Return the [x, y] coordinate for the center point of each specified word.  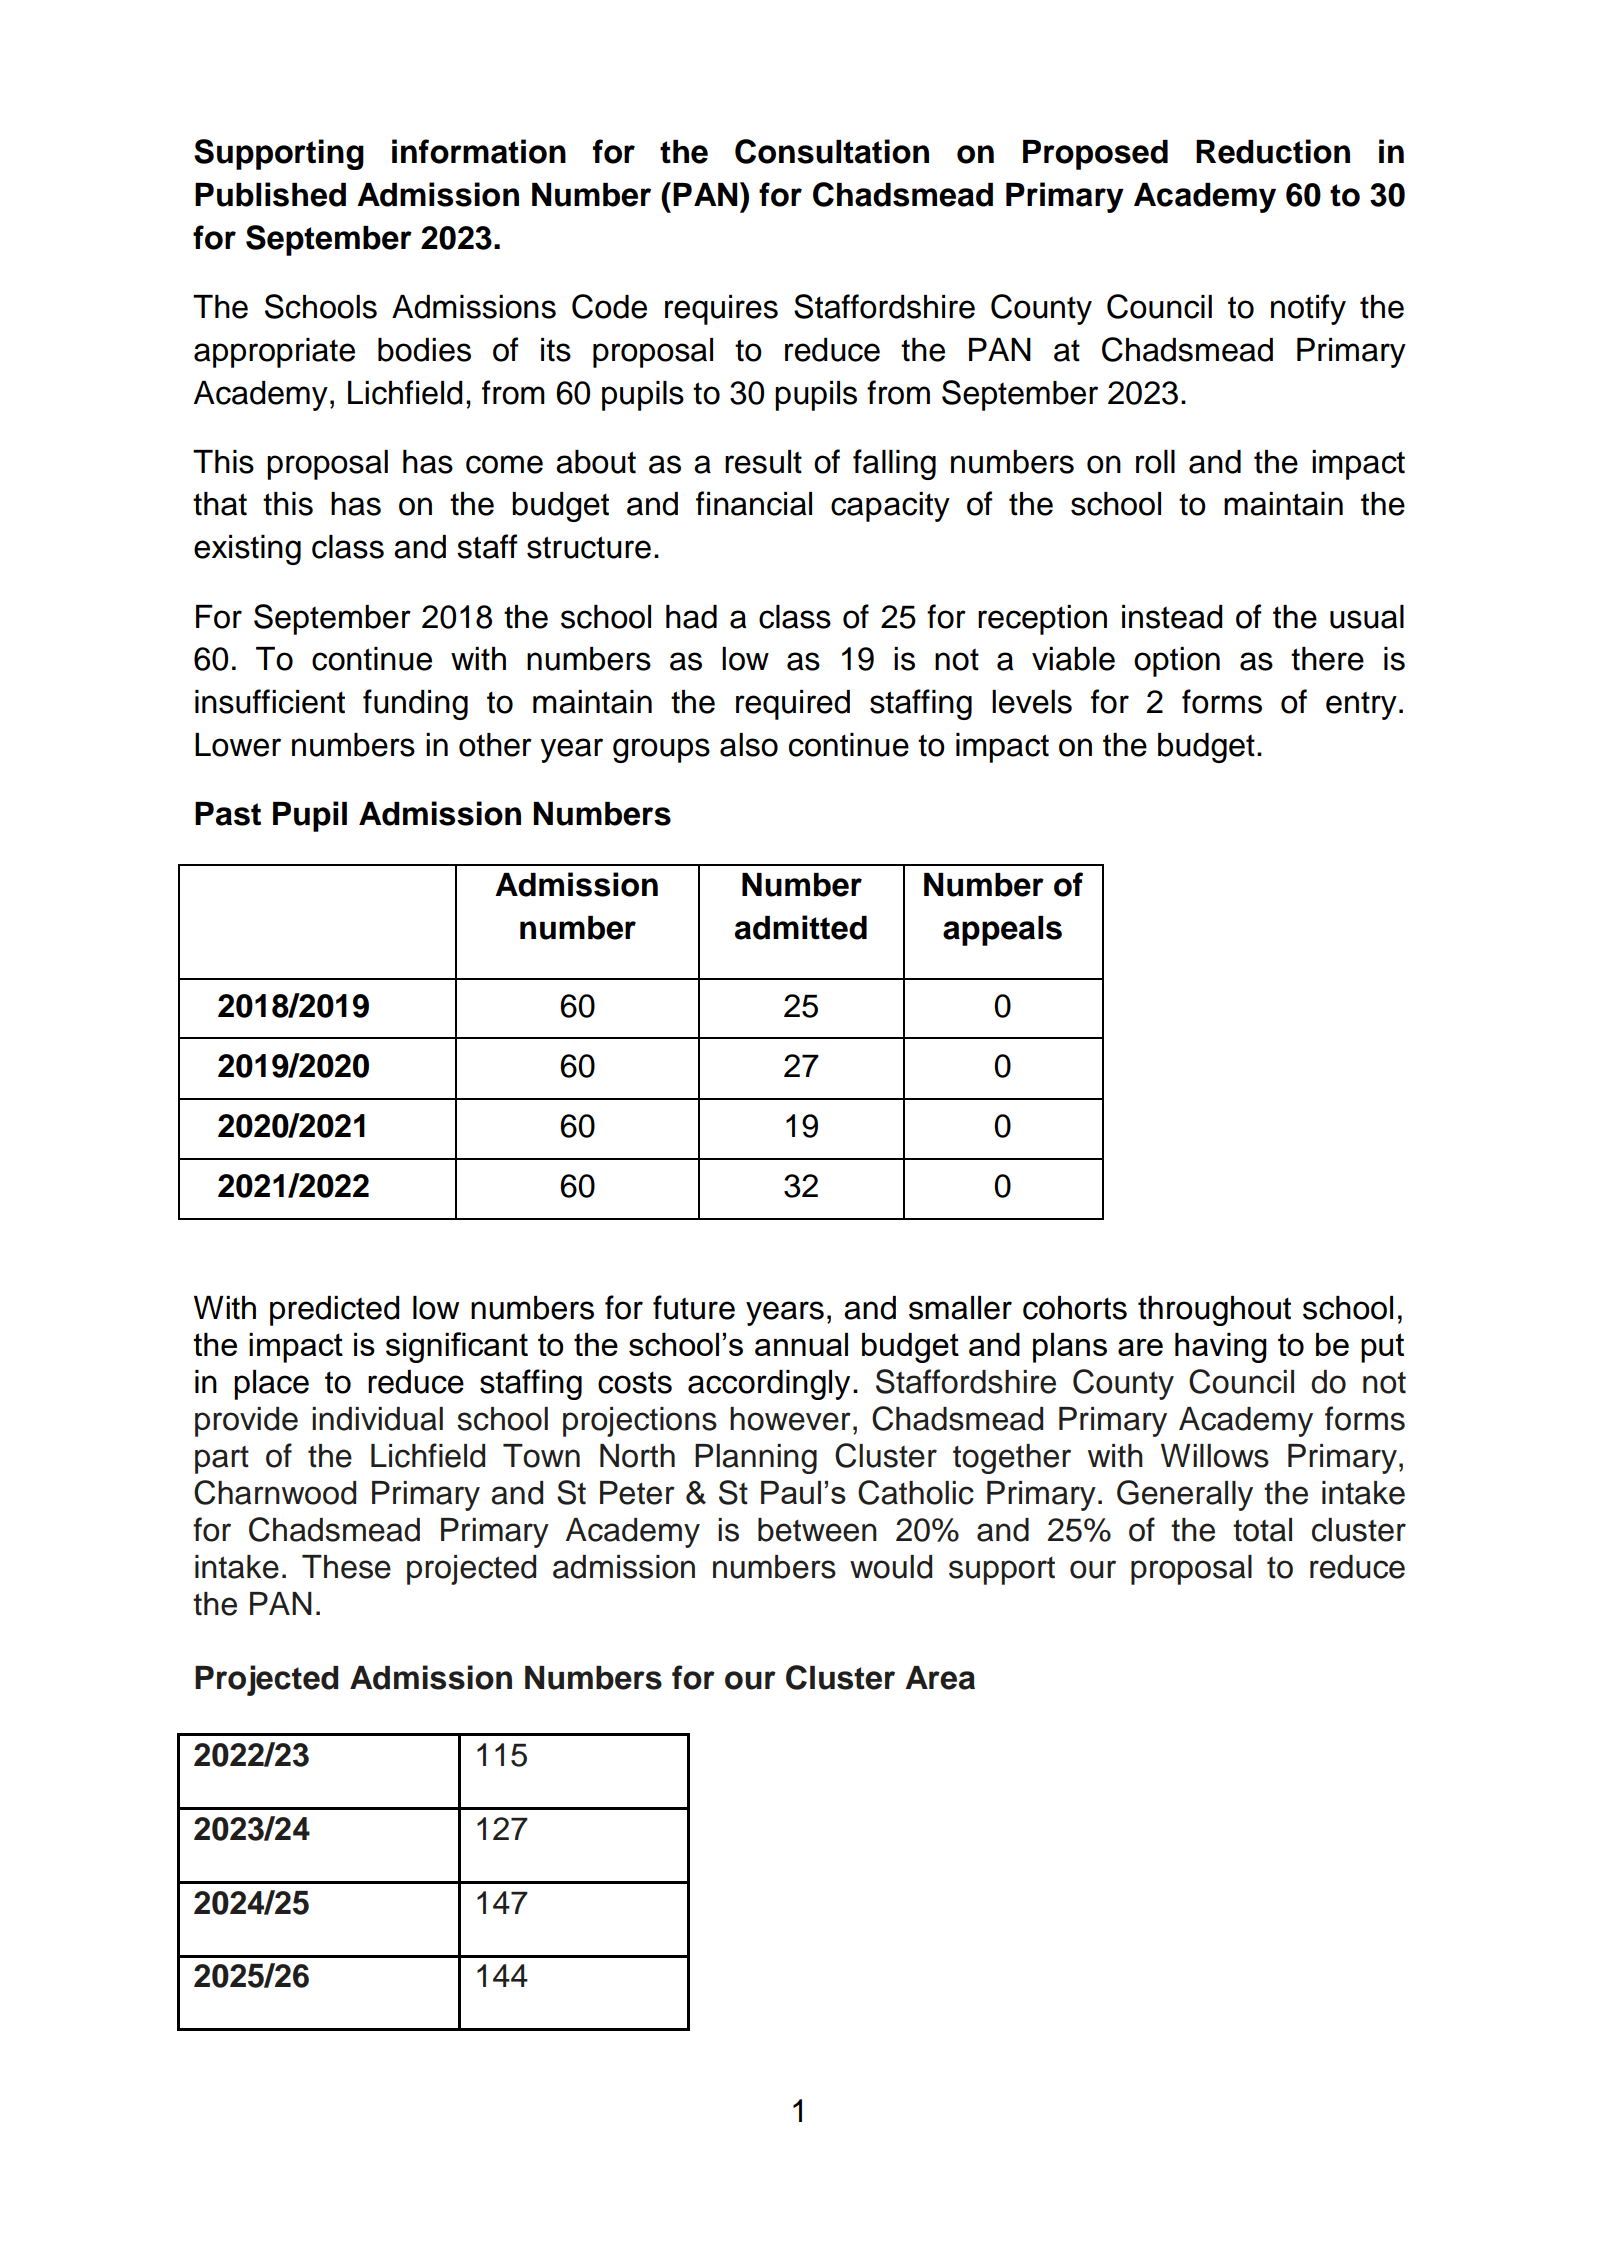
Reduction [1273, 151]
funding [415, 704]
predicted [335, 1311]
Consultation [832, 151]
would [891, 1567]
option [1177, 662]
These [346, 1567]
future [694, 1307]
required [793, 705]
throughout [1214, 1311]
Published [270, 194]
